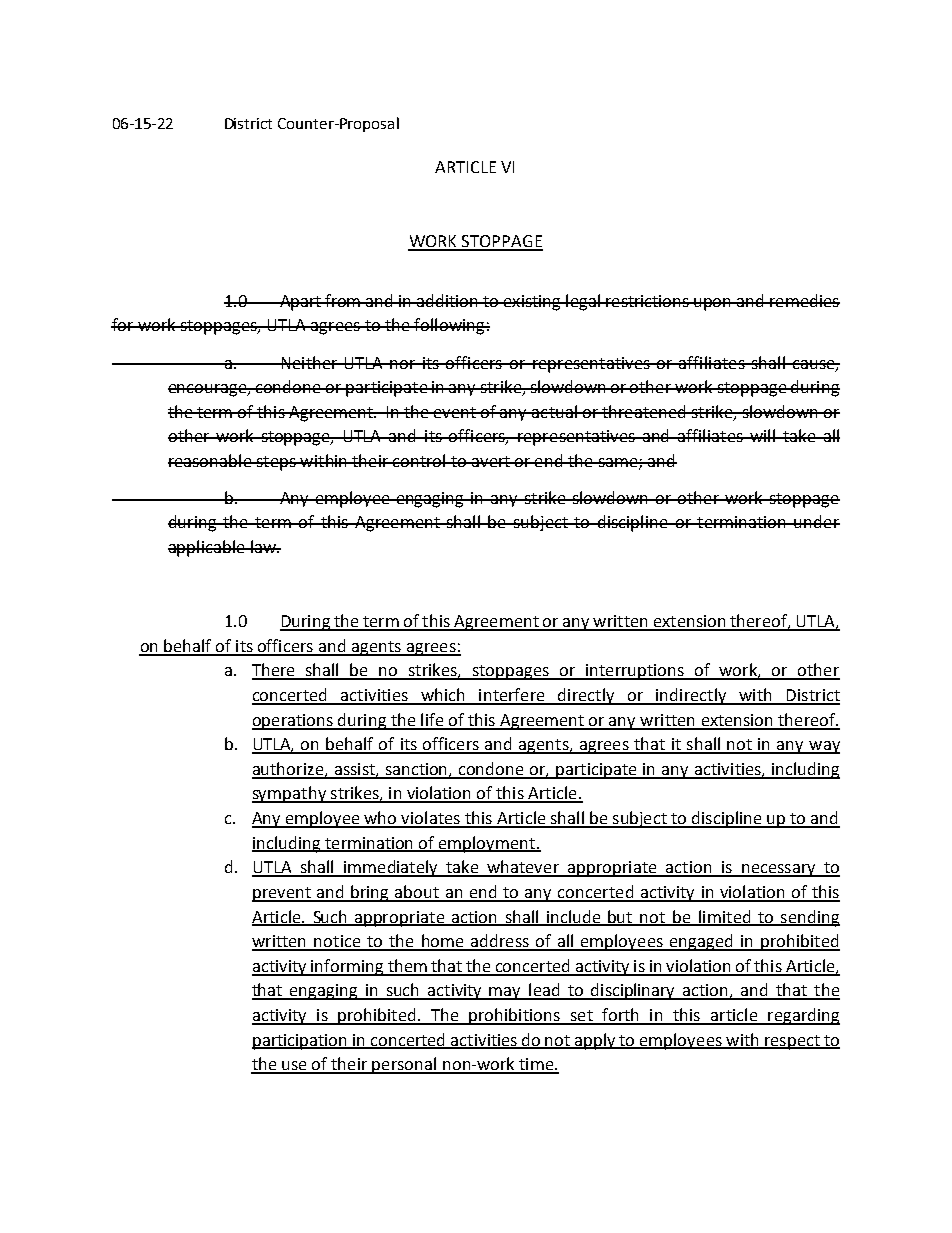 This screenshot has width=952, height=1233. What do you see at coordinates (779, 870) in the screenshot?
I see `necessary` at bounding box center [779, 870].
